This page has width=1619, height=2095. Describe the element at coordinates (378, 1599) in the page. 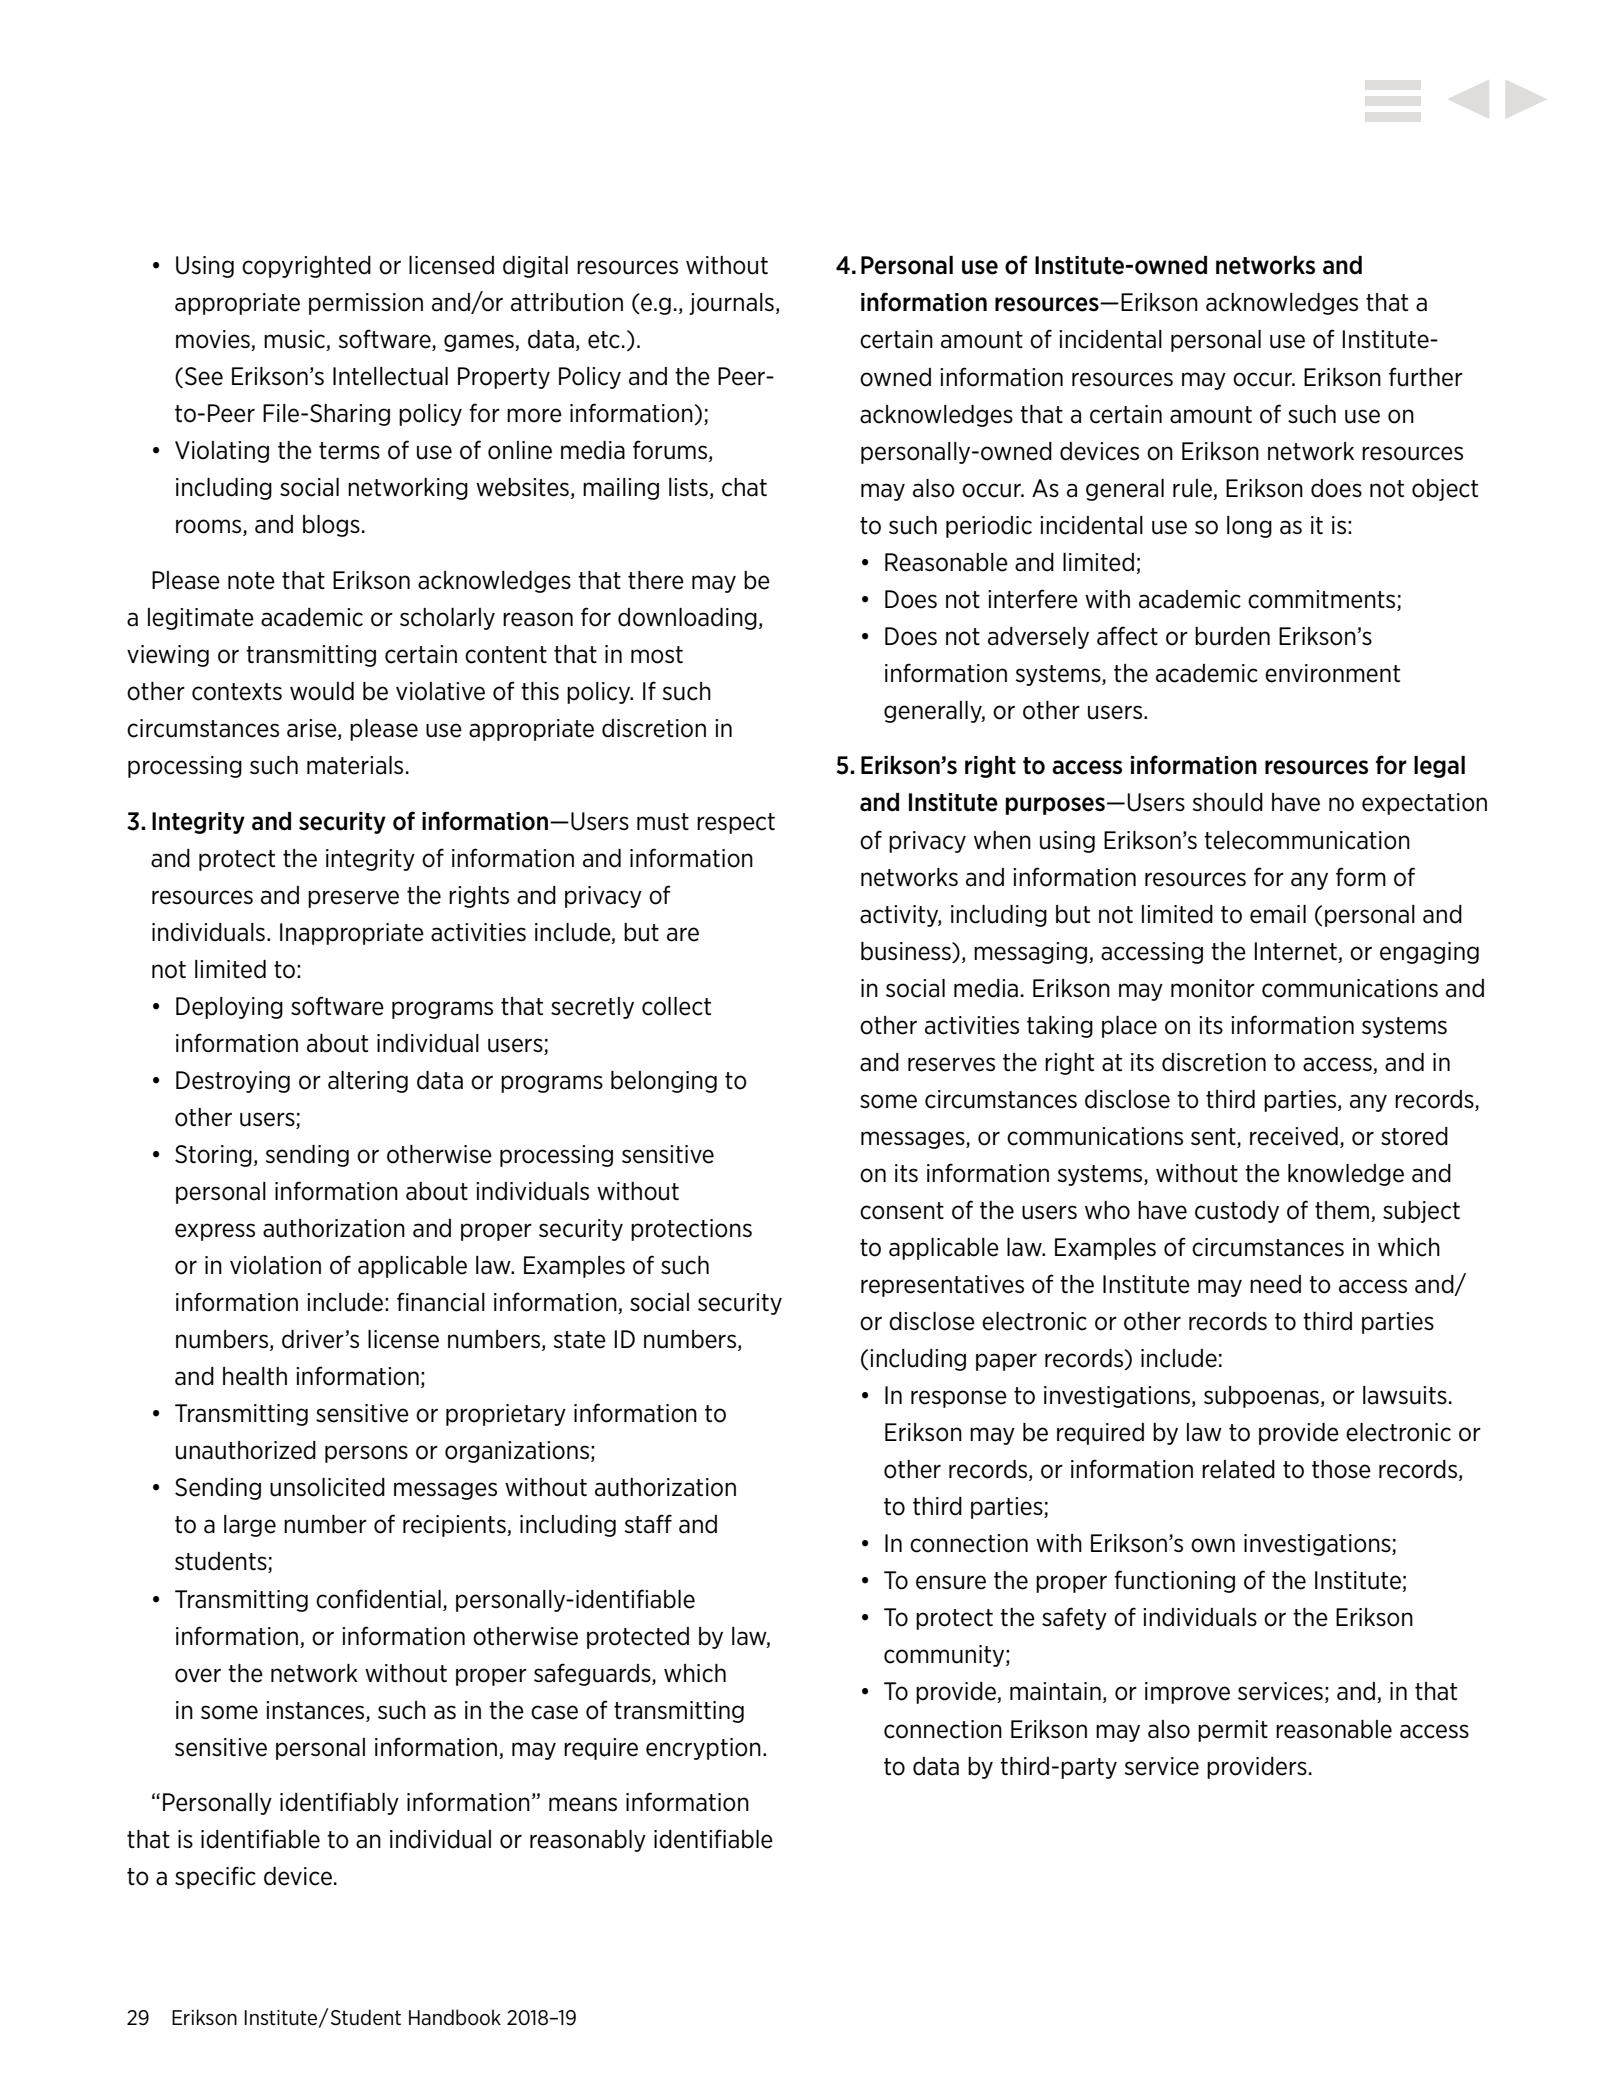

I see `confidential` at that location.
